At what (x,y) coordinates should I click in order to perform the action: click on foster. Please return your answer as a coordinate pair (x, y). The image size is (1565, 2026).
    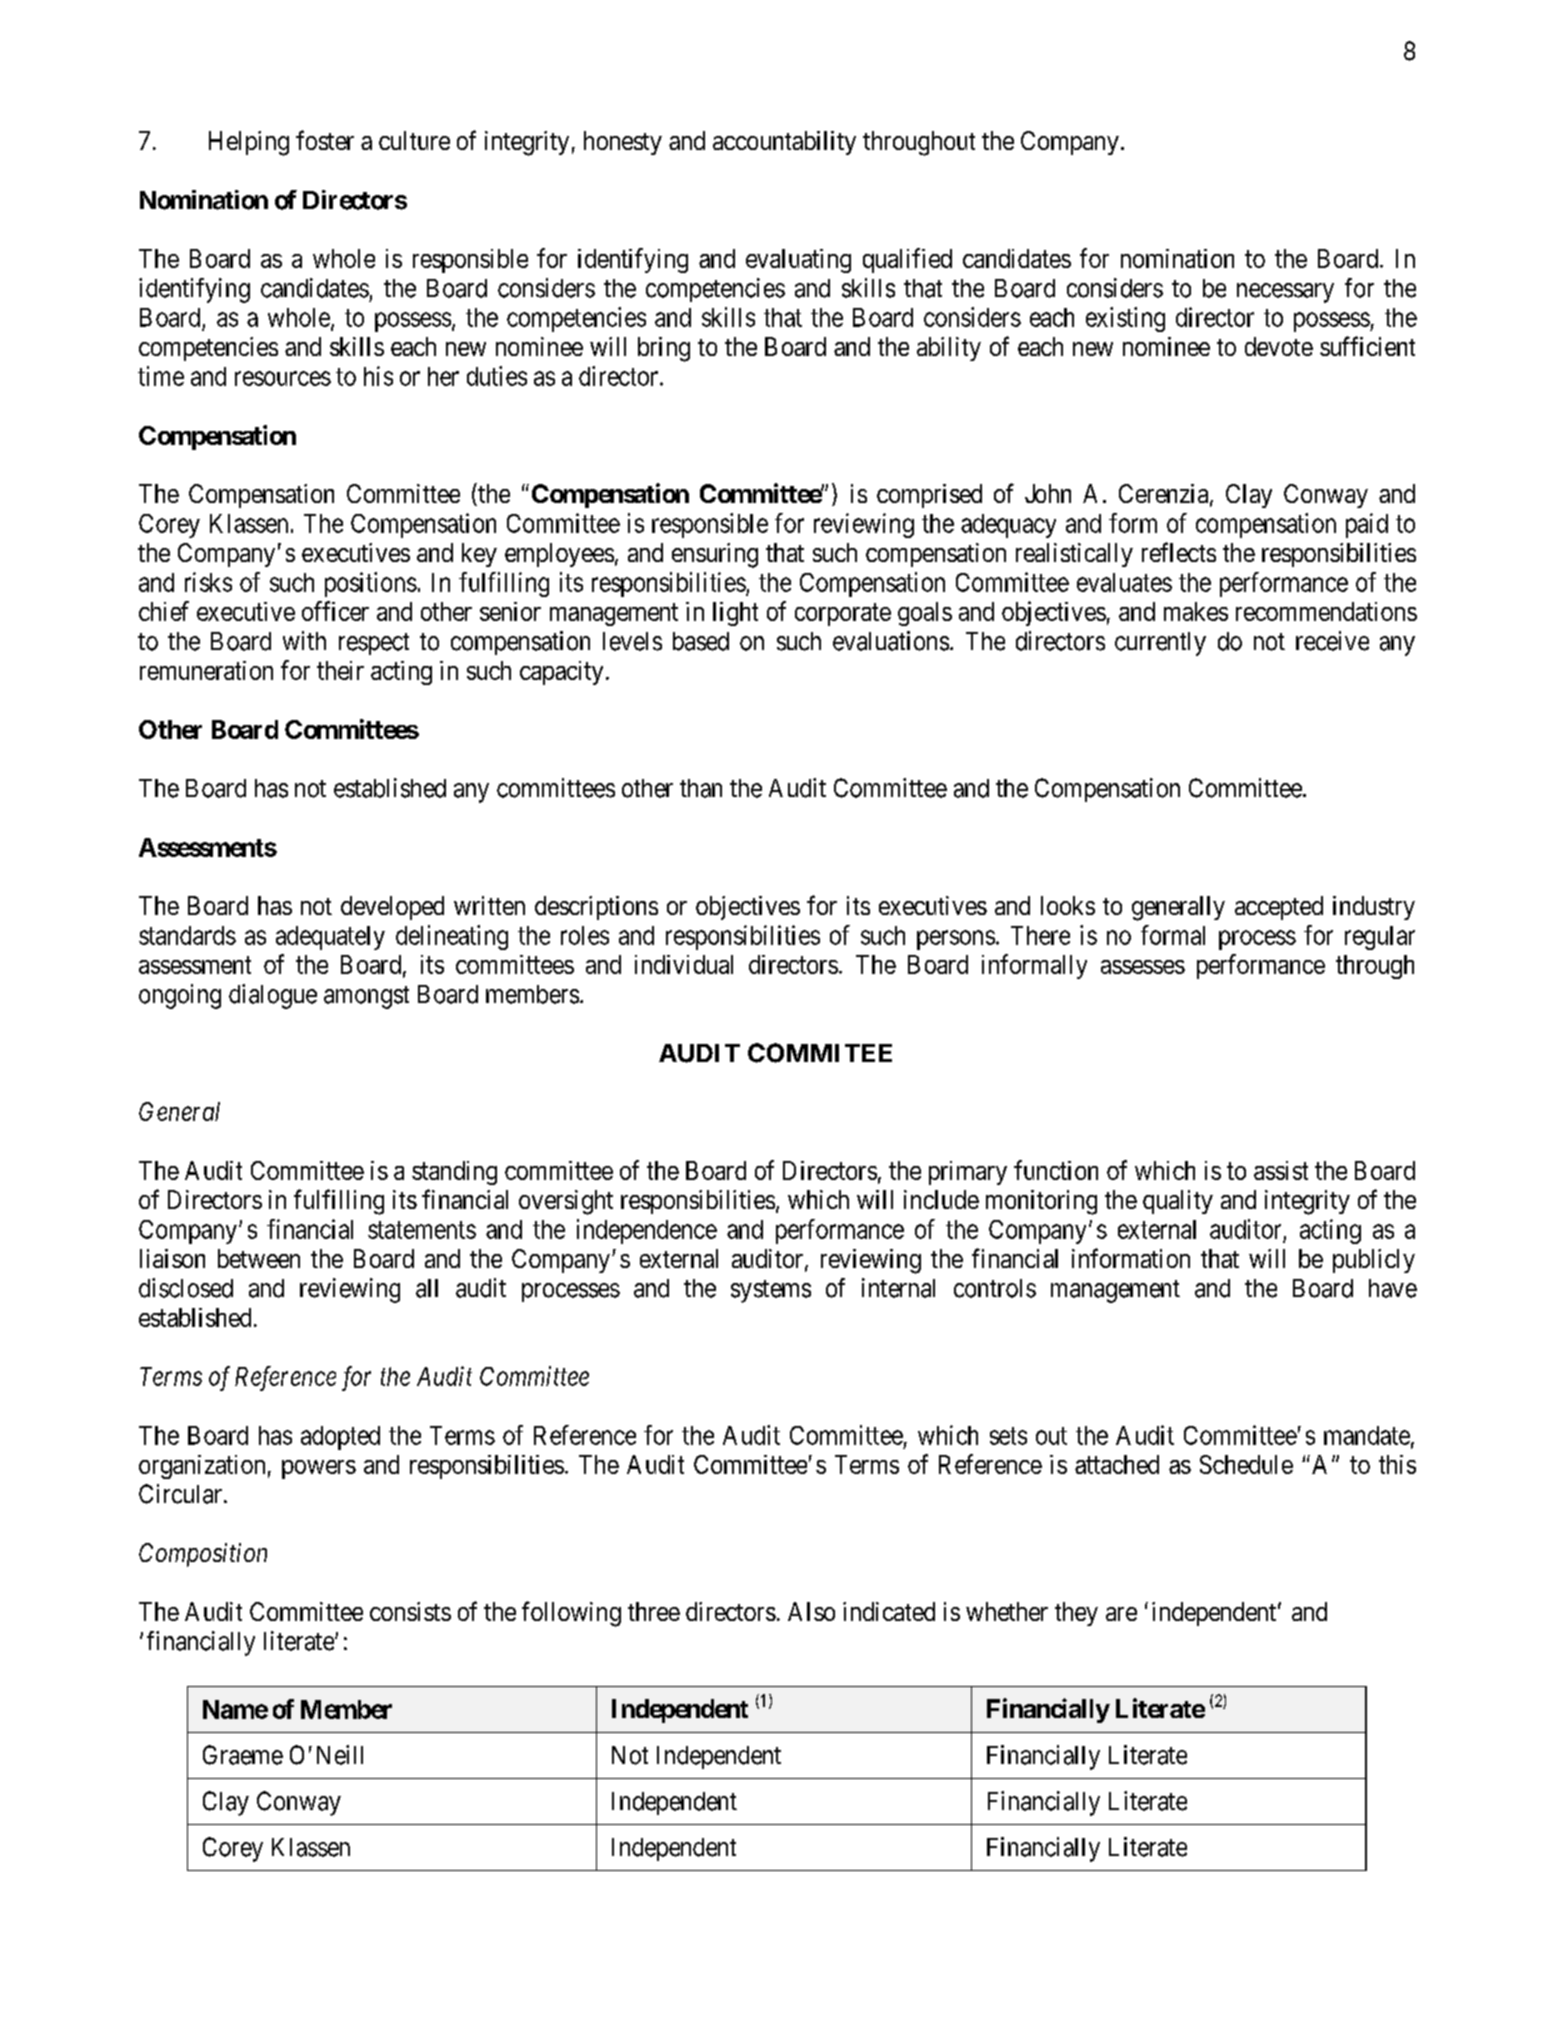
    Looking at the image, I should click on (325, 140).
